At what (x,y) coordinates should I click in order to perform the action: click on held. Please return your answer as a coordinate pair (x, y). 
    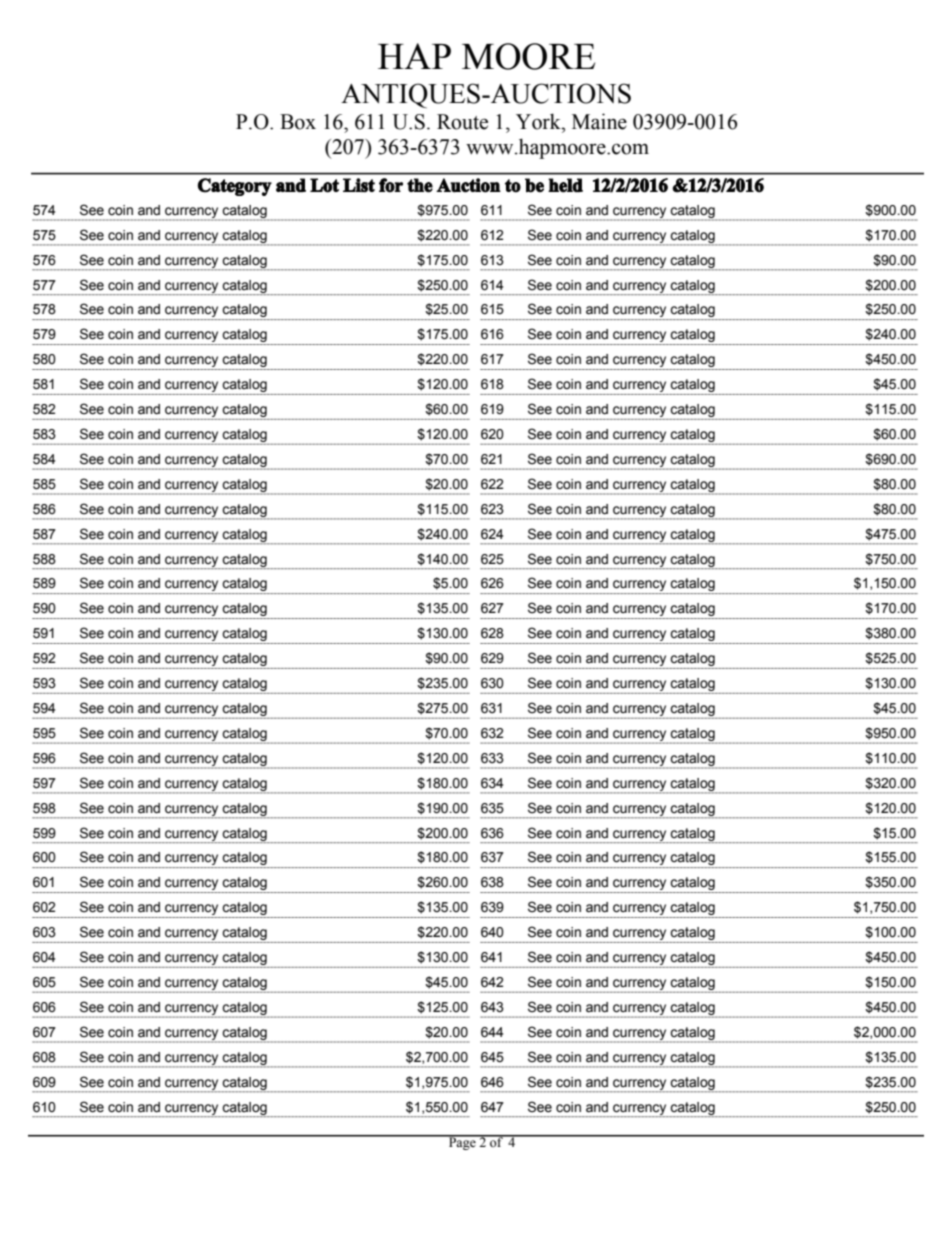
    Looking at the image, I should click on (565, 185).
